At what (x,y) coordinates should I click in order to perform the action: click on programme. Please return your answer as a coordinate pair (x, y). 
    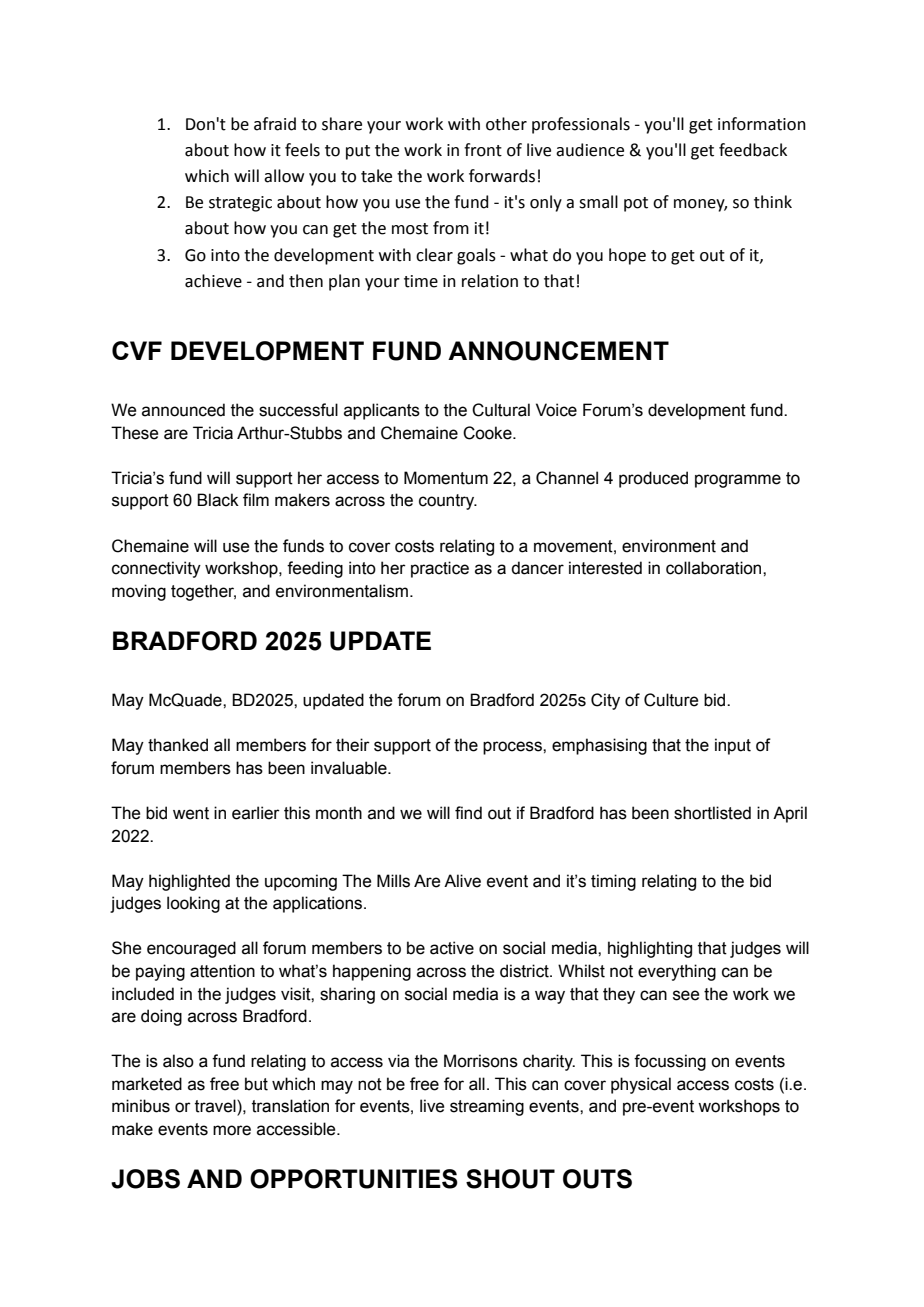
    Looking at the image, I should click on (738, 481).
